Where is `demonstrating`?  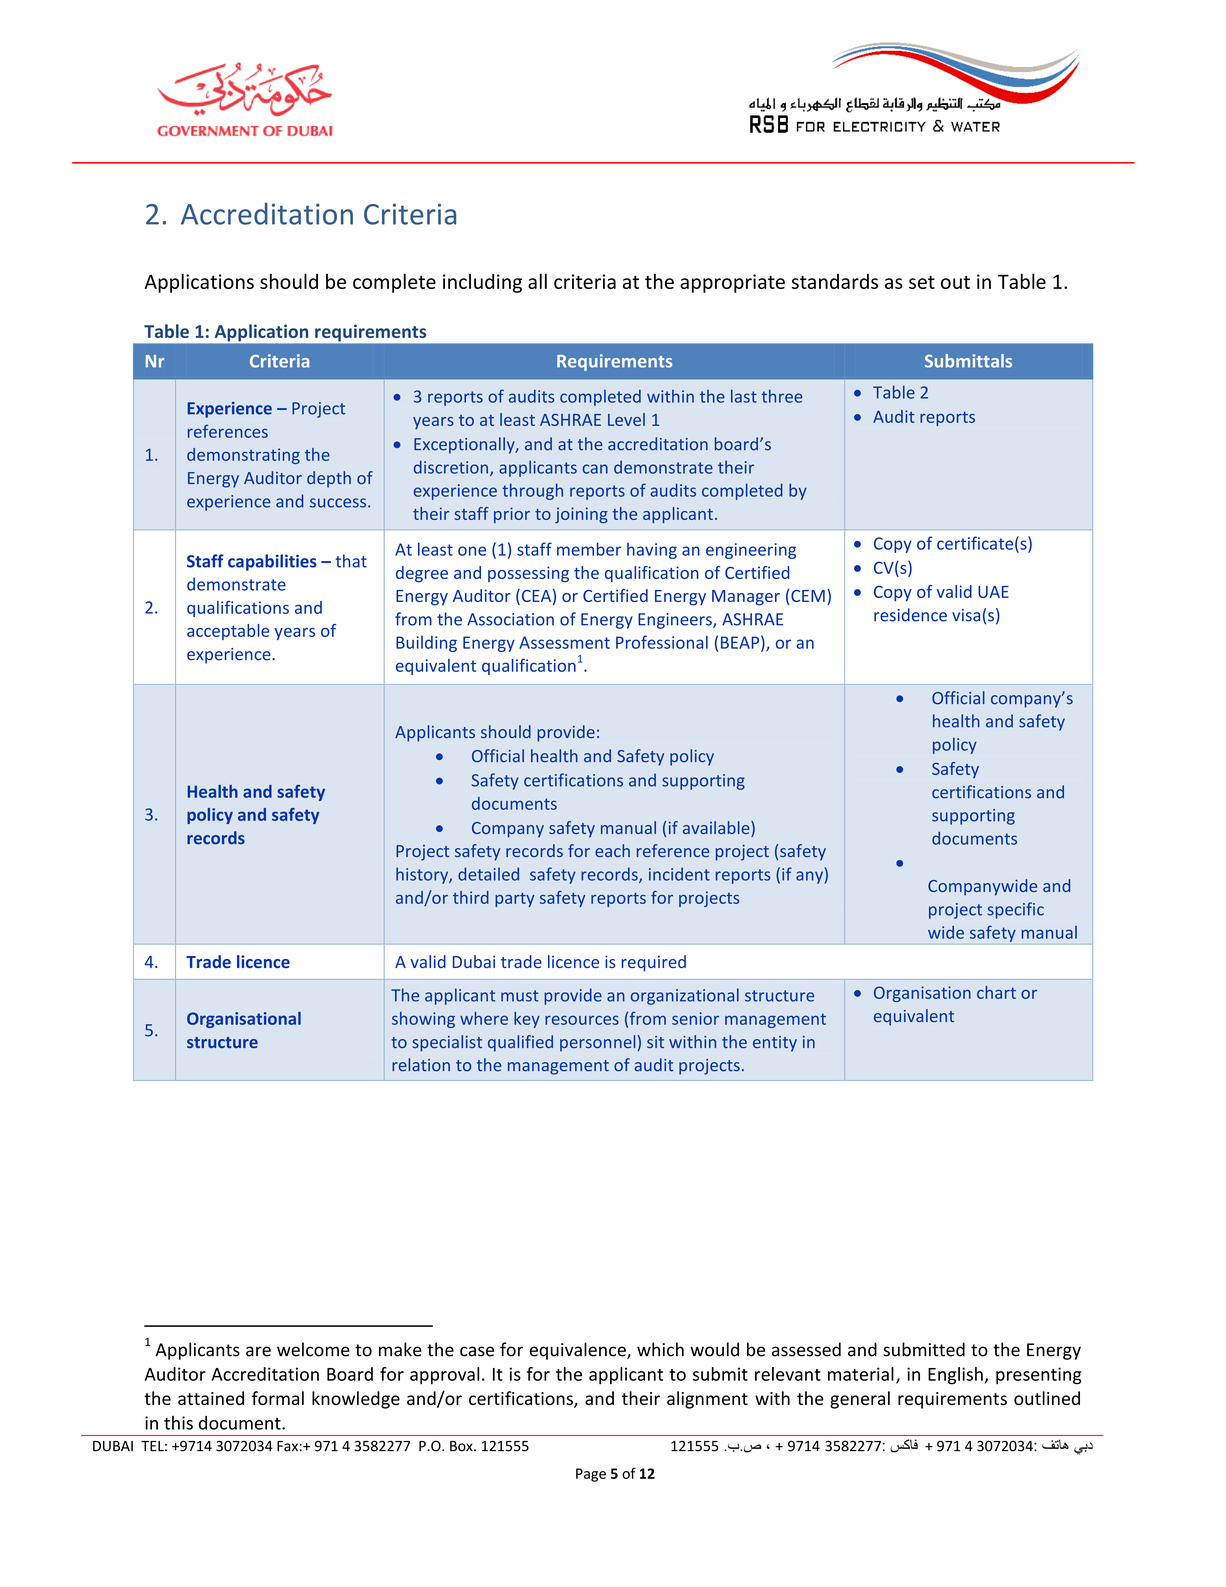 demonstrating is located at coordinates (243, 456).
